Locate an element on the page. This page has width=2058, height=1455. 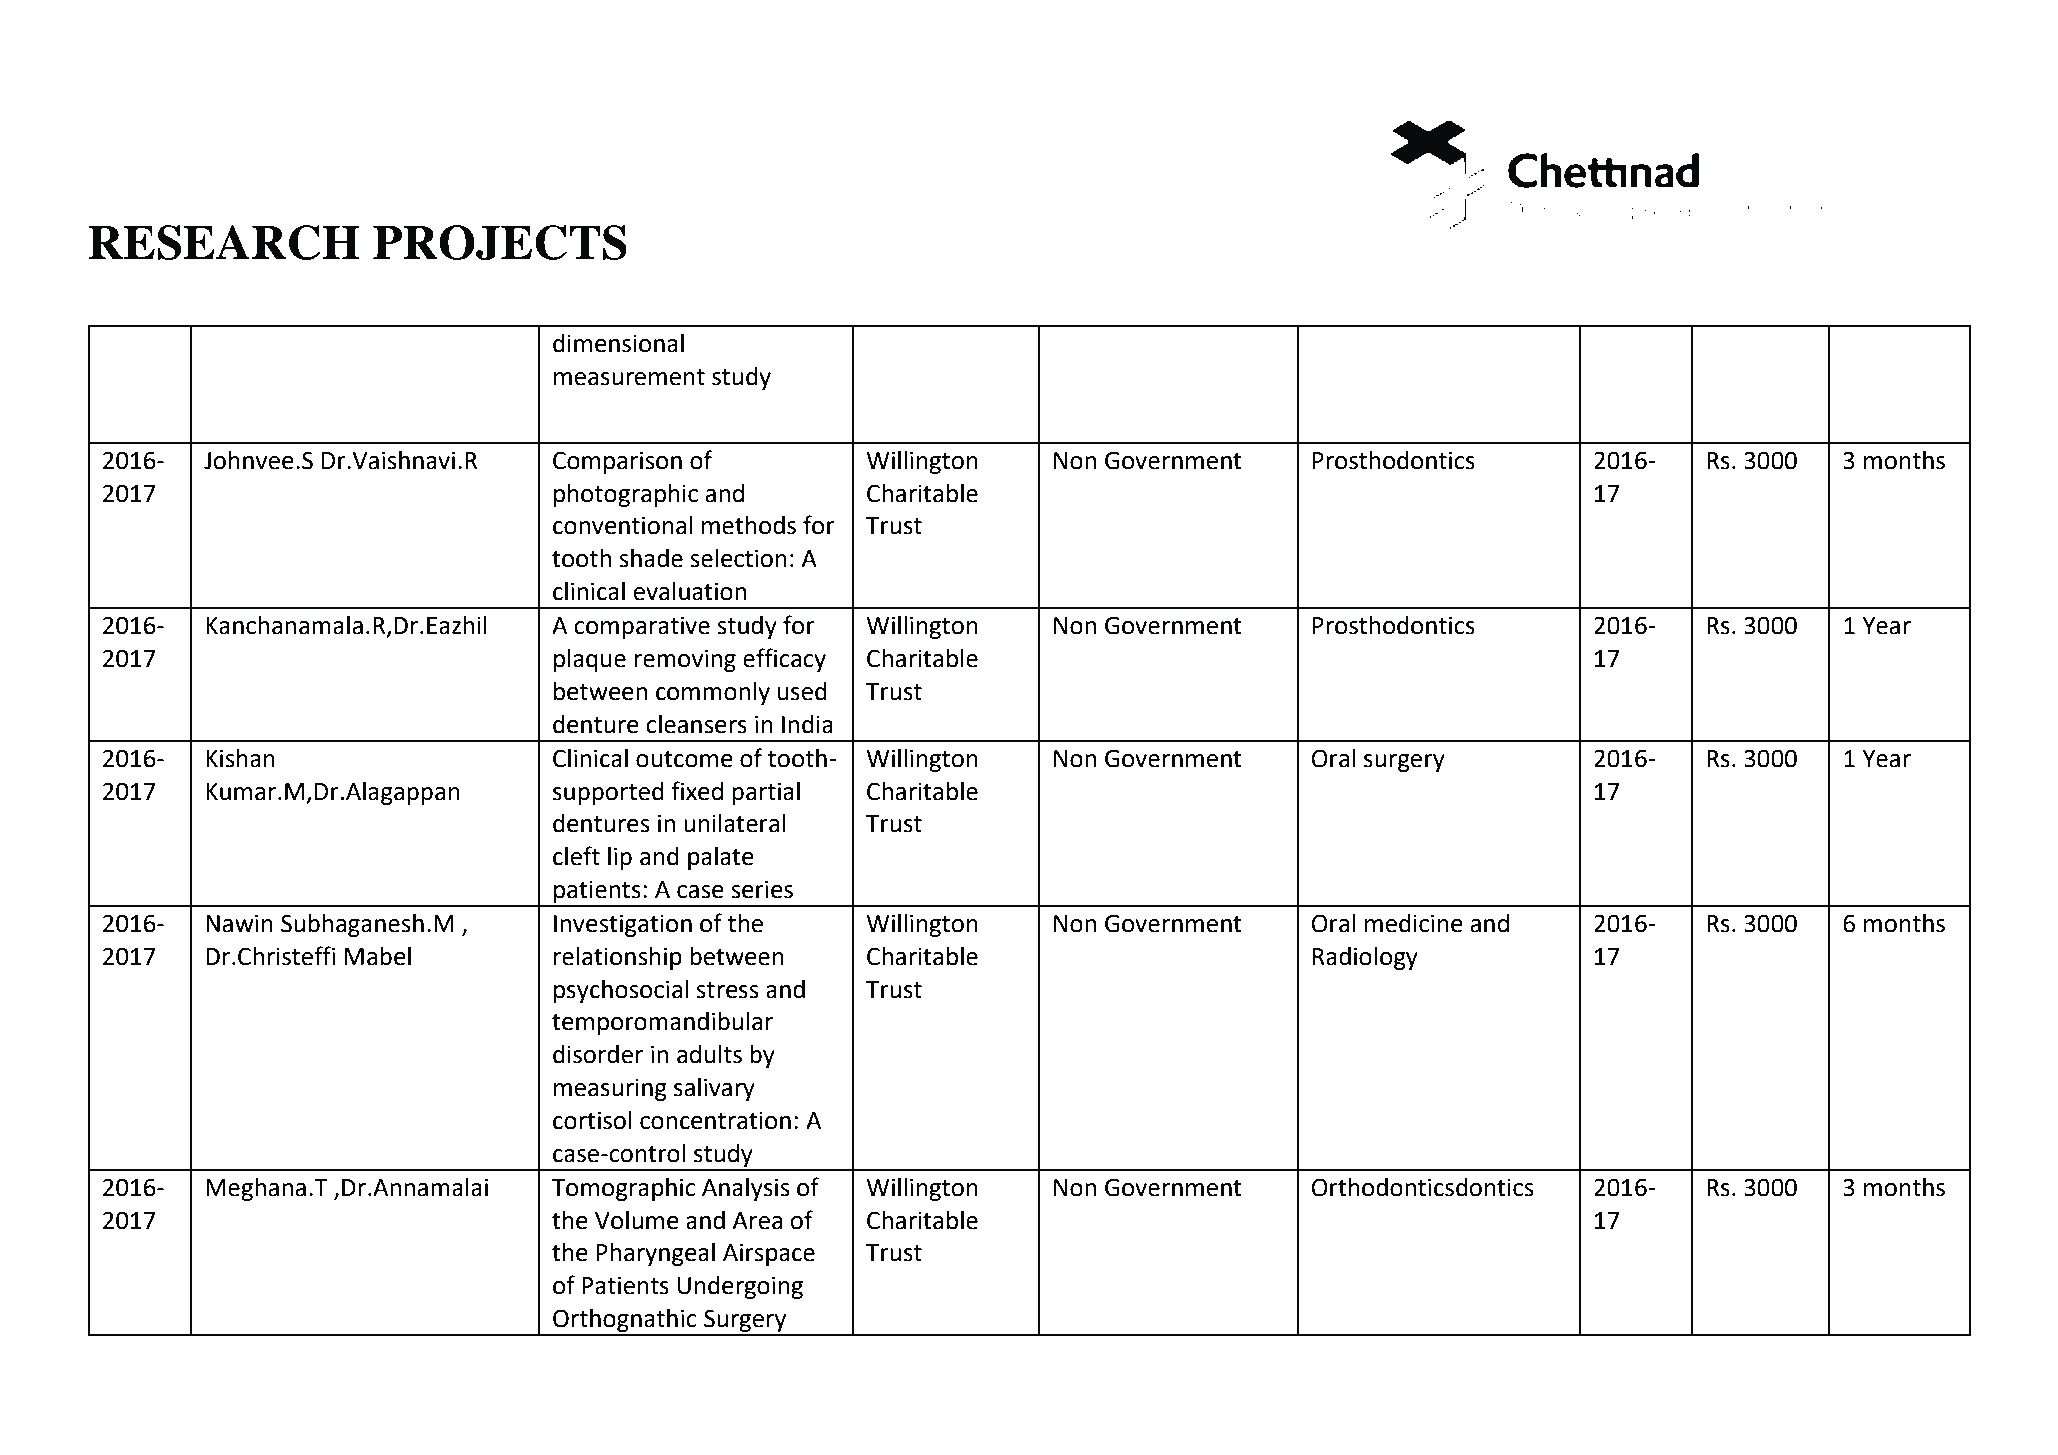
measurement is located at coordinates (629, 377).
